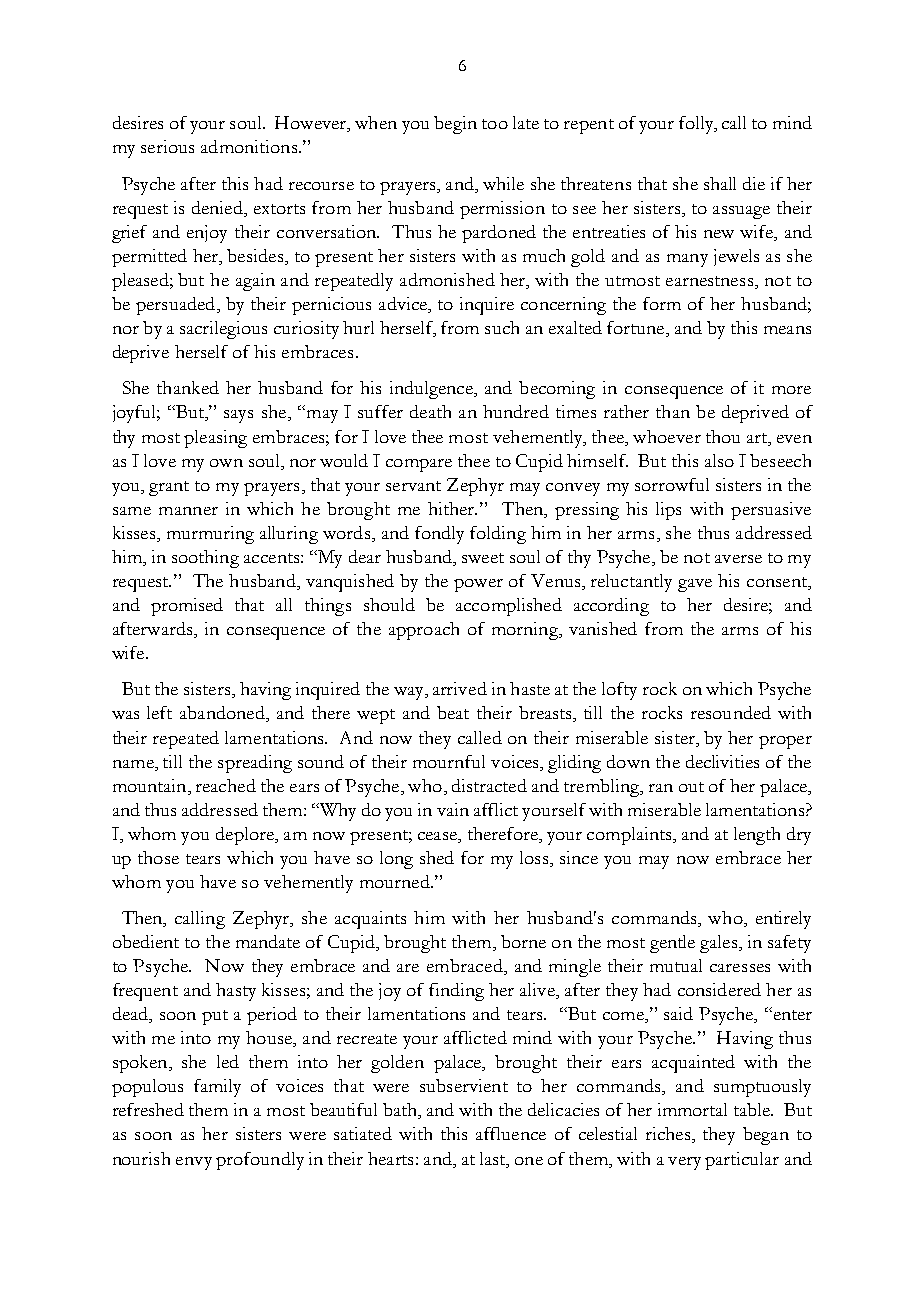 This screenshot has width=924, height=1308. I want to click on gave, so click(695, 585).
